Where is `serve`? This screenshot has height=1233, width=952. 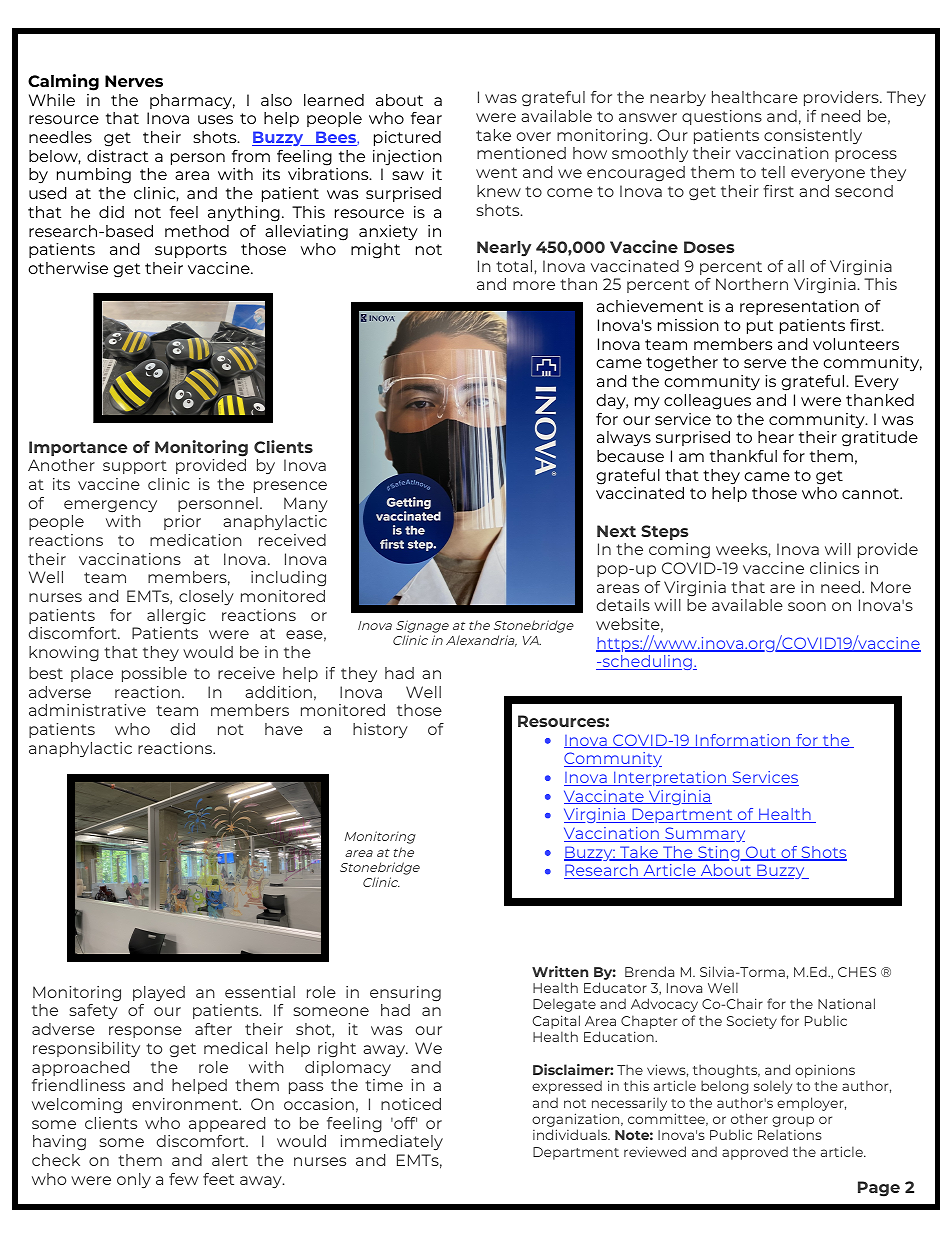 serve is located at coordinates (765, 363).
